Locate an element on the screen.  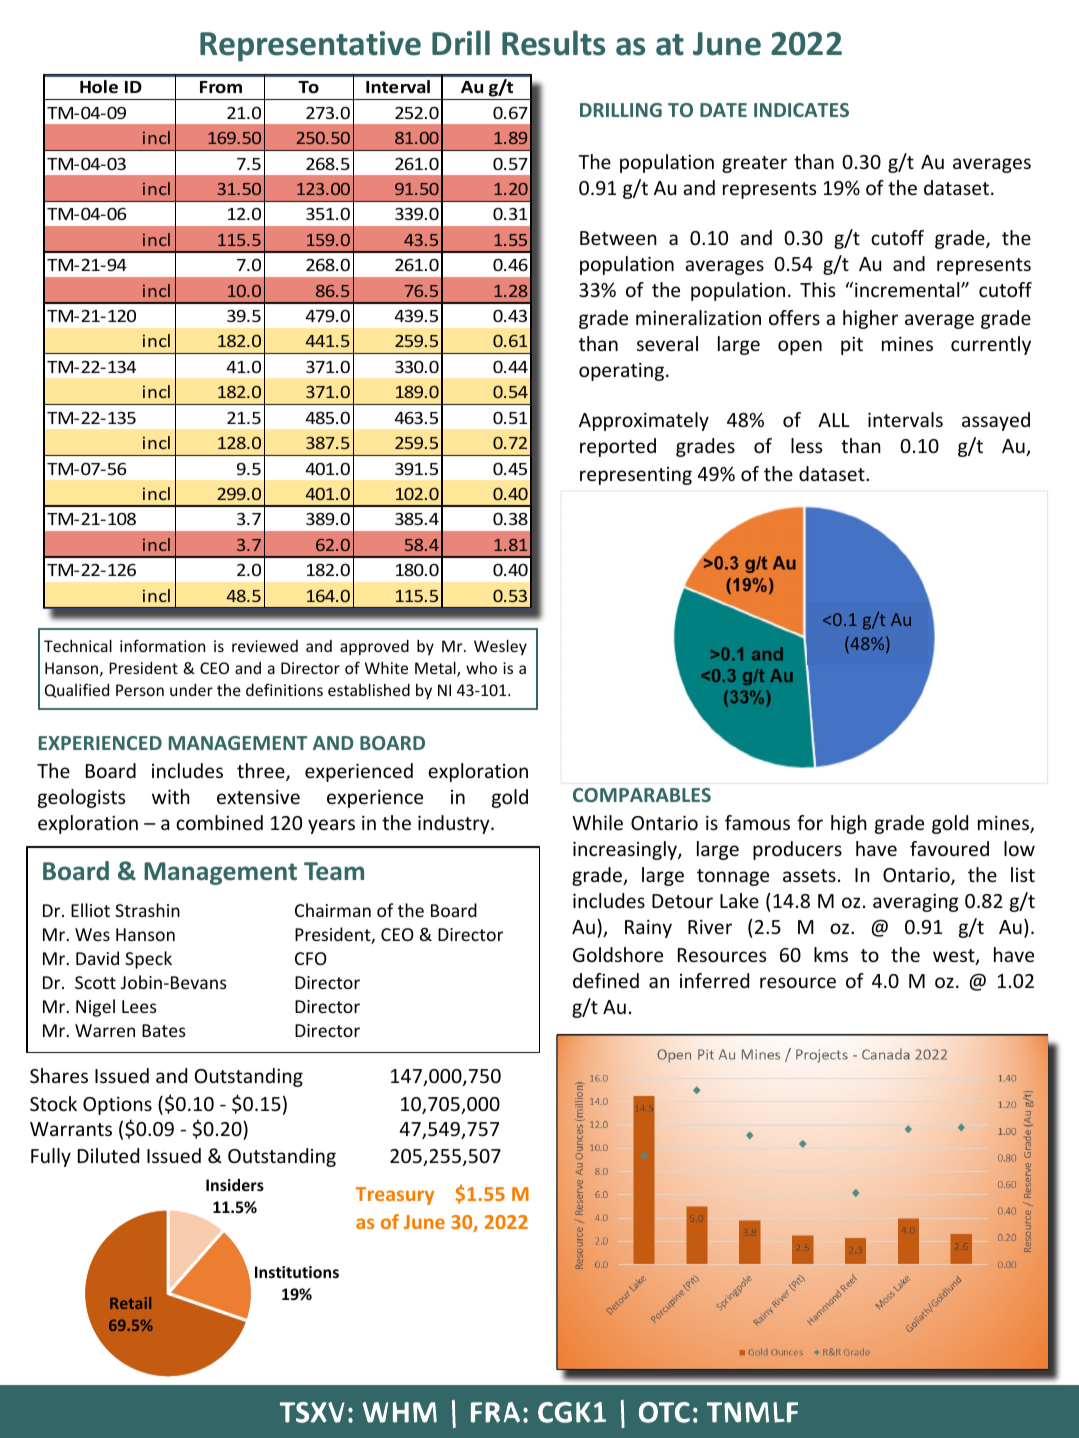
information is located at coordinates (162, 645).
